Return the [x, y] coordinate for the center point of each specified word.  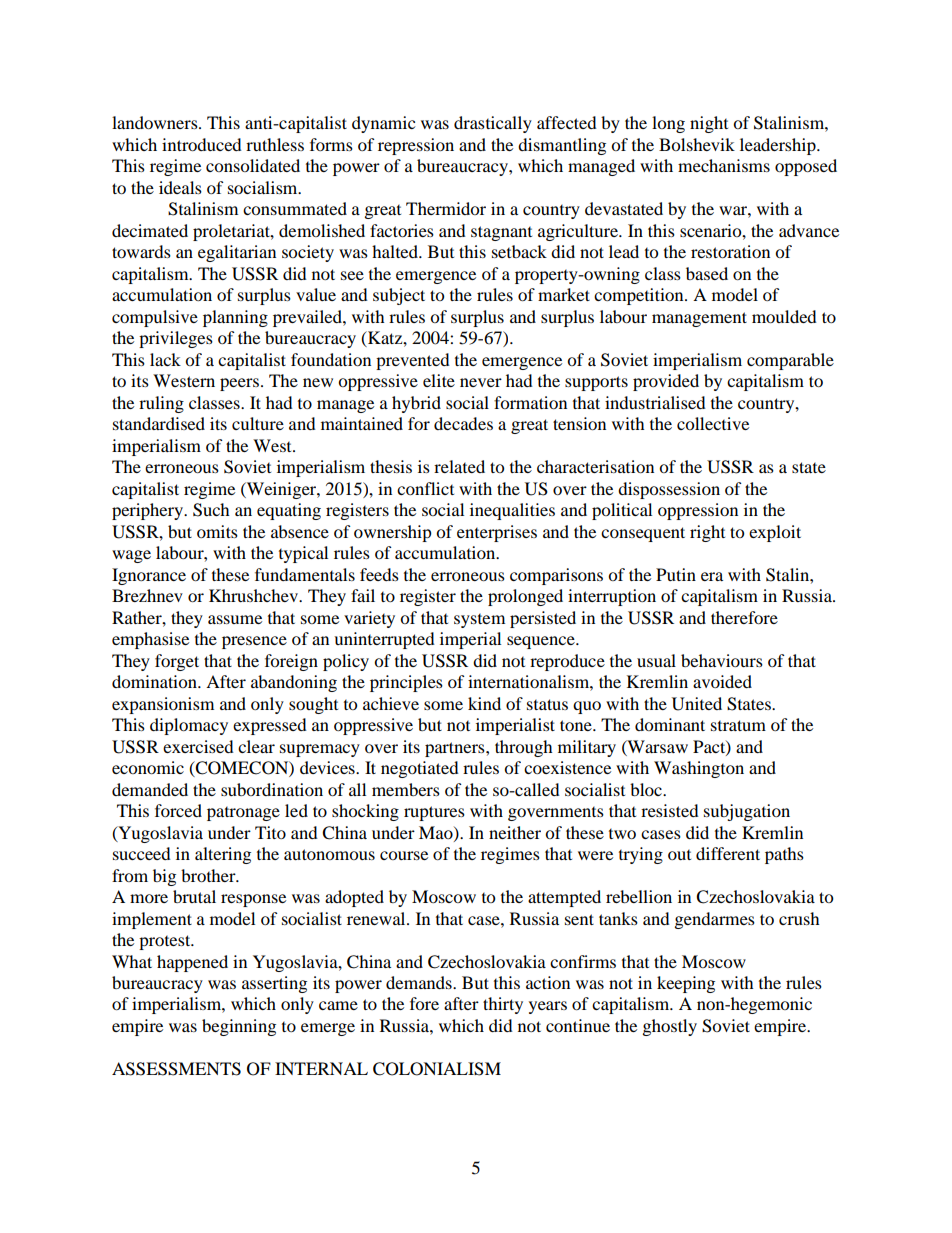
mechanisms [724, 165]
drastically [493, 124]
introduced [202, 144]
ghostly [670, 1027]
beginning [239, 1027]
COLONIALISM [437, 1069]
